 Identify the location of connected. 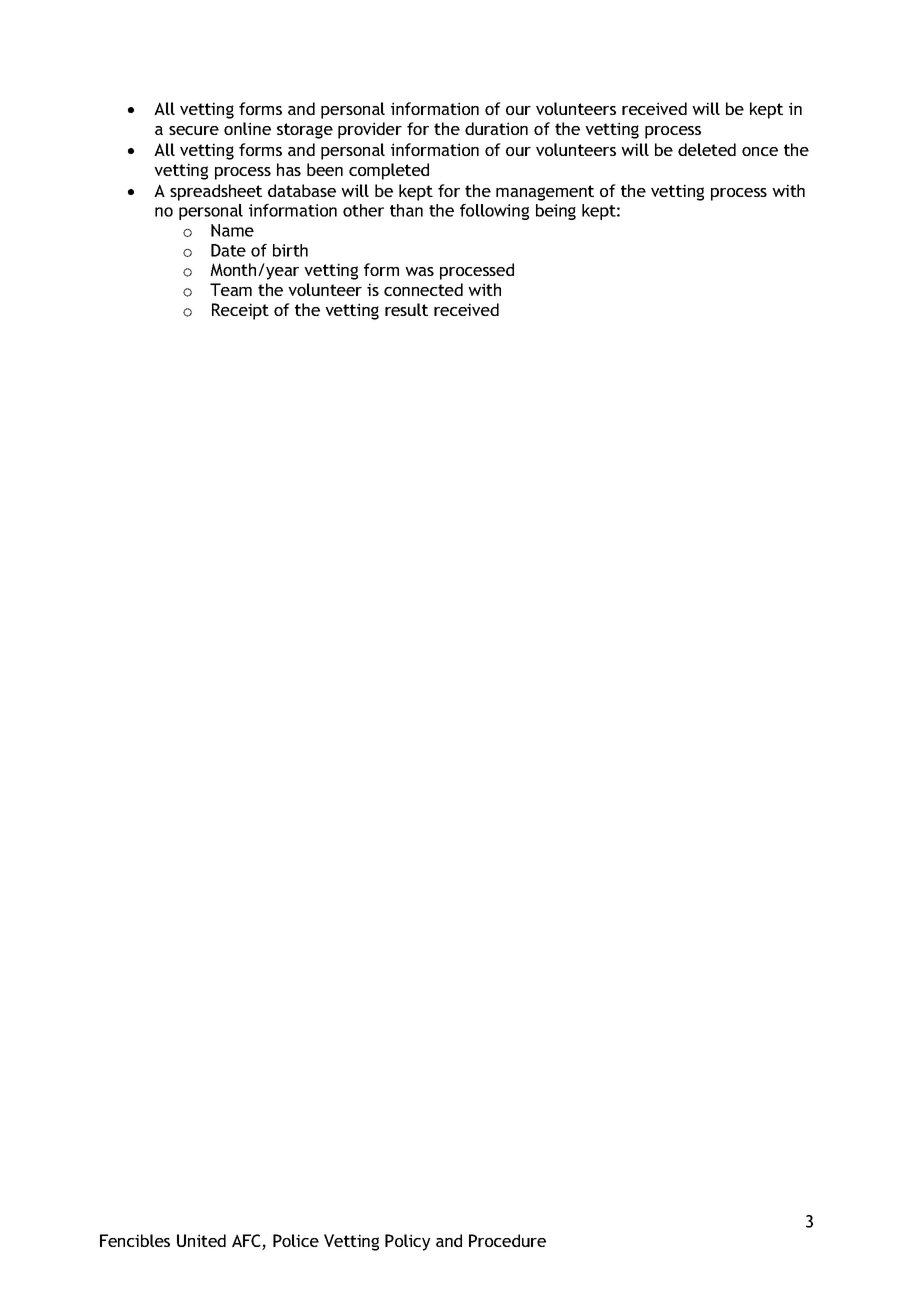
(423, 289).
